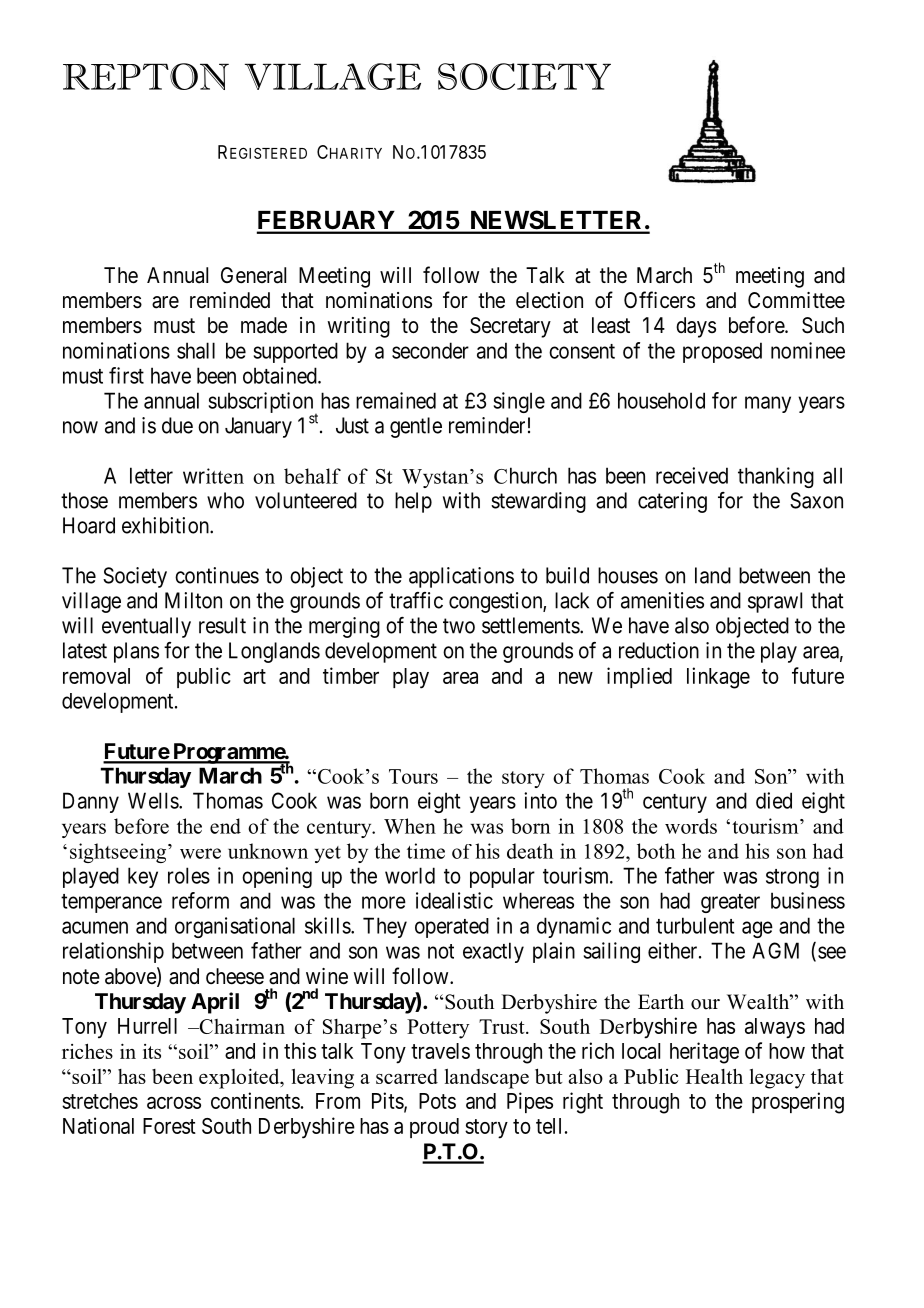 This screenshot has width=924, height=1308. What do you see at coordinates (696, 327) in the screenshot?
I see `days` at bounding box center [696, 327].
